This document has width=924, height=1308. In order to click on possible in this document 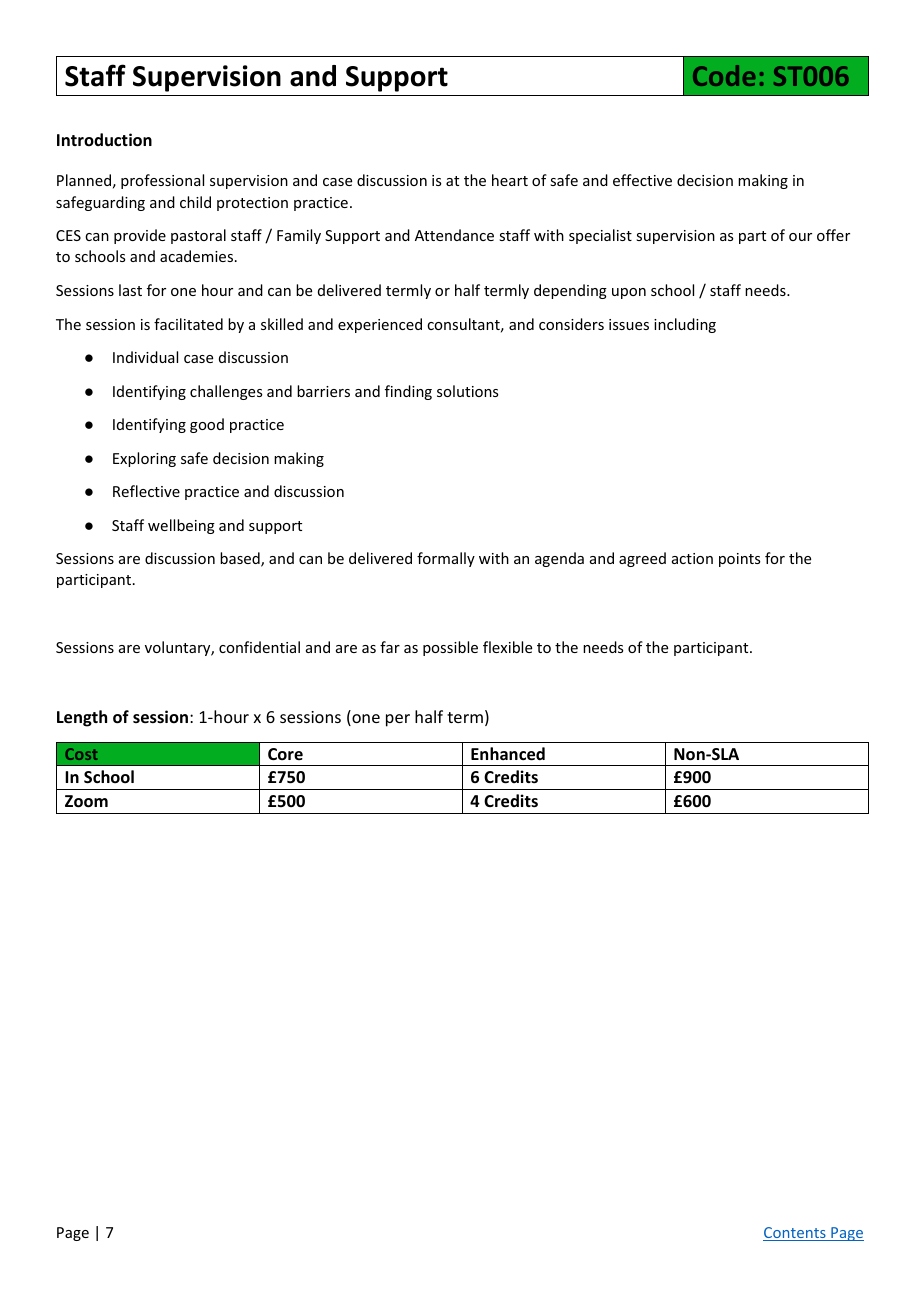, I will do `click(450, 648)`.
